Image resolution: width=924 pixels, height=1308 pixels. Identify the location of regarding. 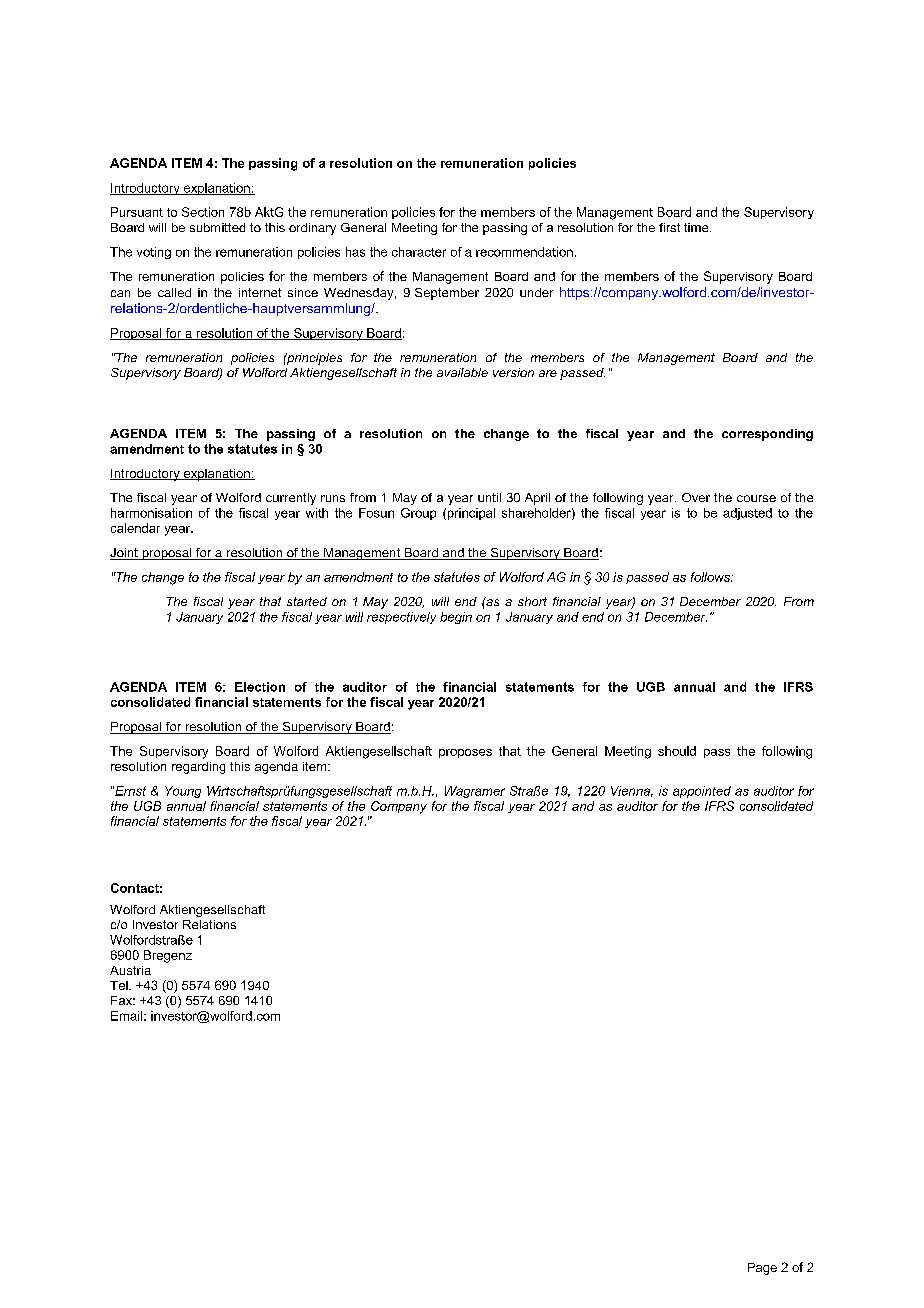
(198, 768).
